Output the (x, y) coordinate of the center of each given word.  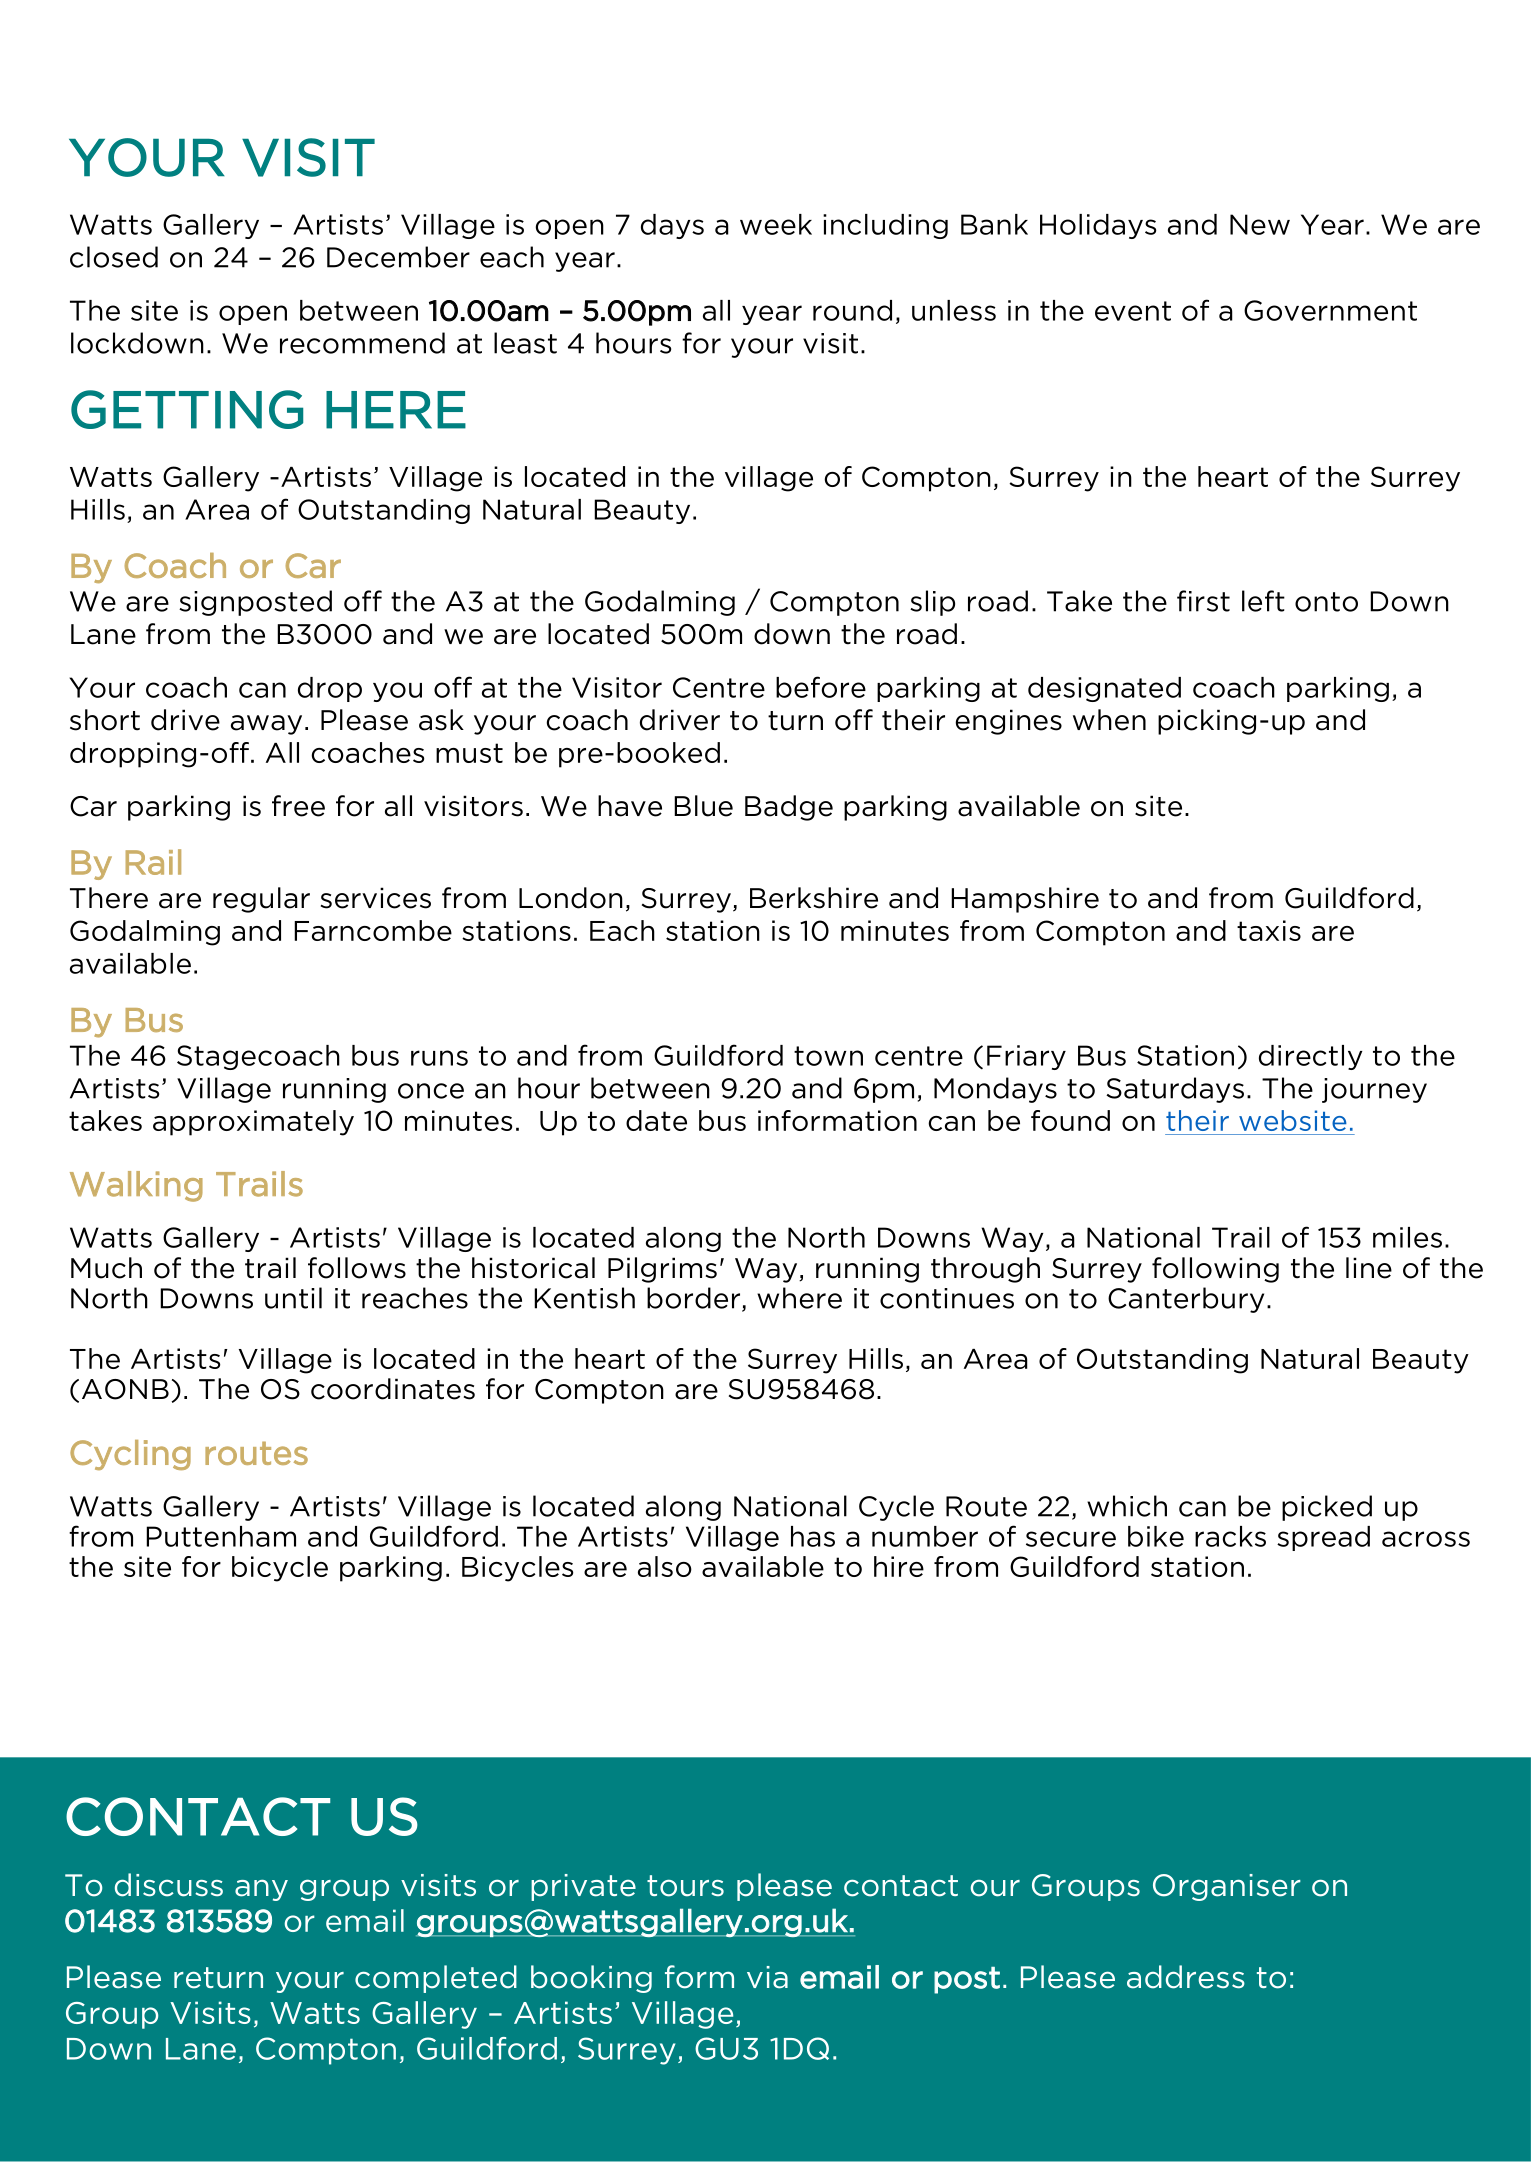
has (813, 1536)
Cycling (130, 1455)
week (776, 224)
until (293, 1298)
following (1215, 1270)
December (398, 257)
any (261, 1890)
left (1263, 601)
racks (1230, 1536)
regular (261, 900)
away (266, 725)
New (1260, 224)
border (693, 1298)
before (821, 687)
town (828, 1056)
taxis (1269, 930)
